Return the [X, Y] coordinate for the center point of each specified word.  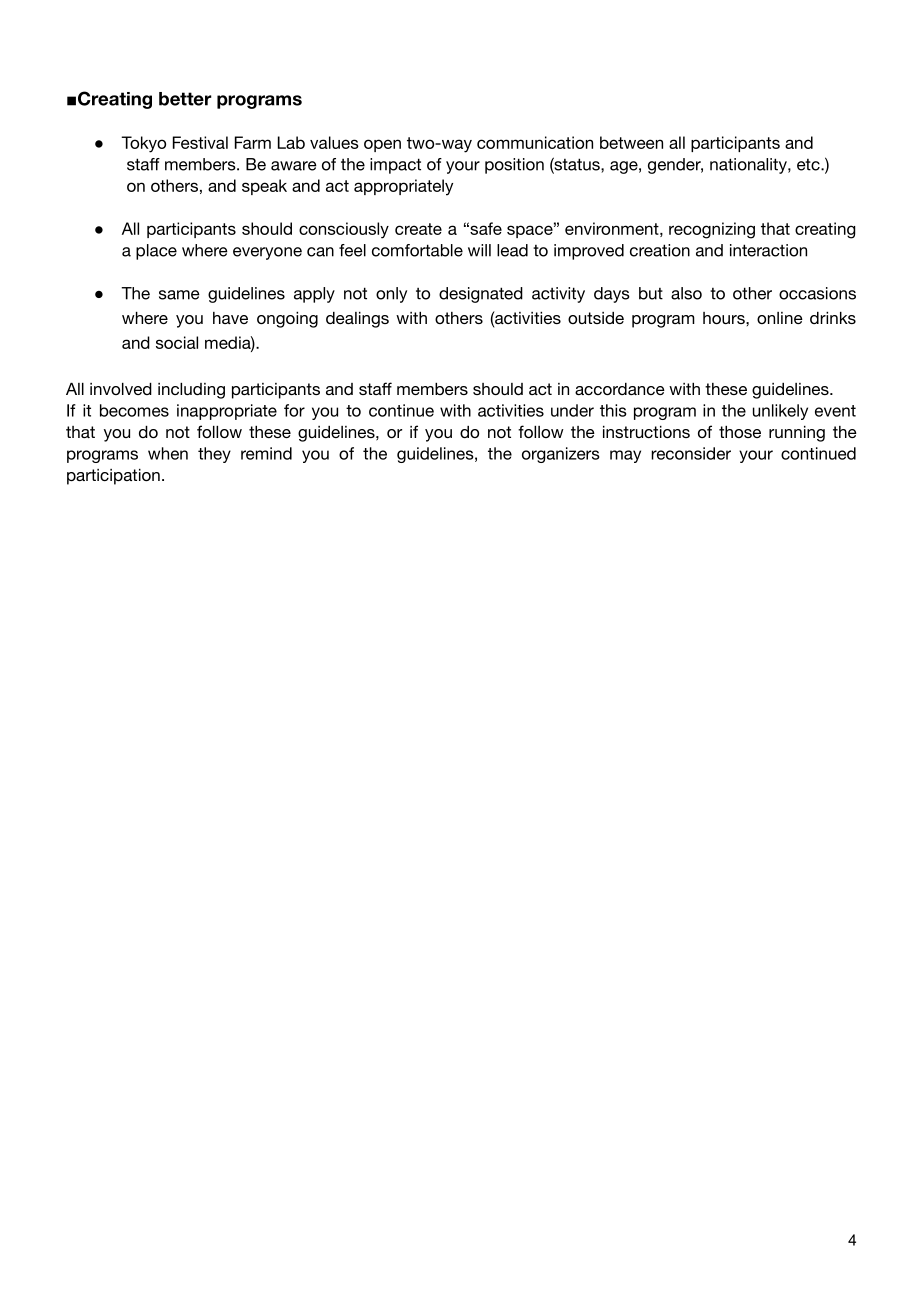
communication [535, 142]
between [631, 142]
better [185, 99]
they [214, 455]
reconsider [691, 453]
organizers [560, 455]
